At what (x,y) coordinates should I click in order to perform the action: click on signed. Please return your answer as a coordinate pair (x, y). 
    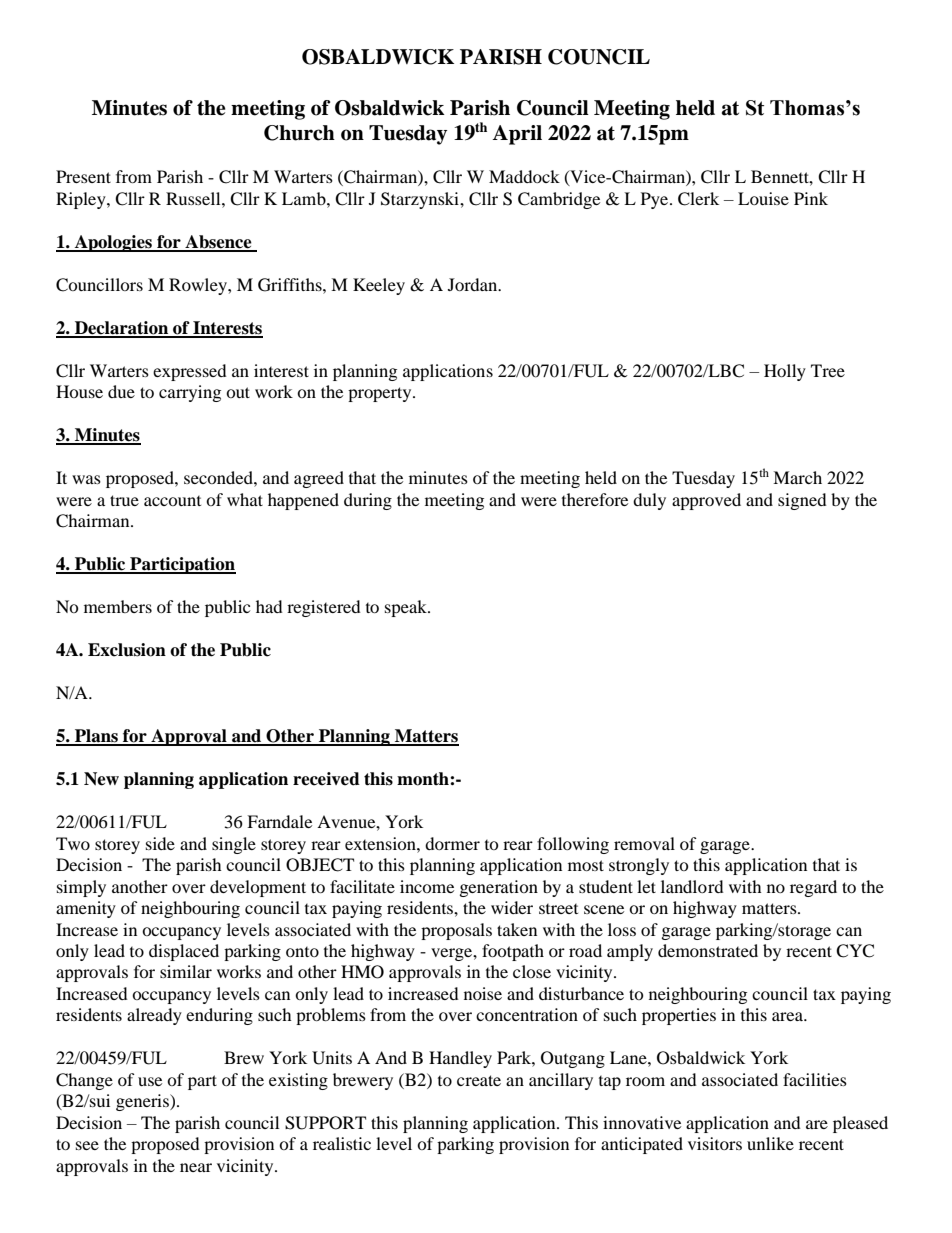
    Looking at the image, I should click on (802, 501).
